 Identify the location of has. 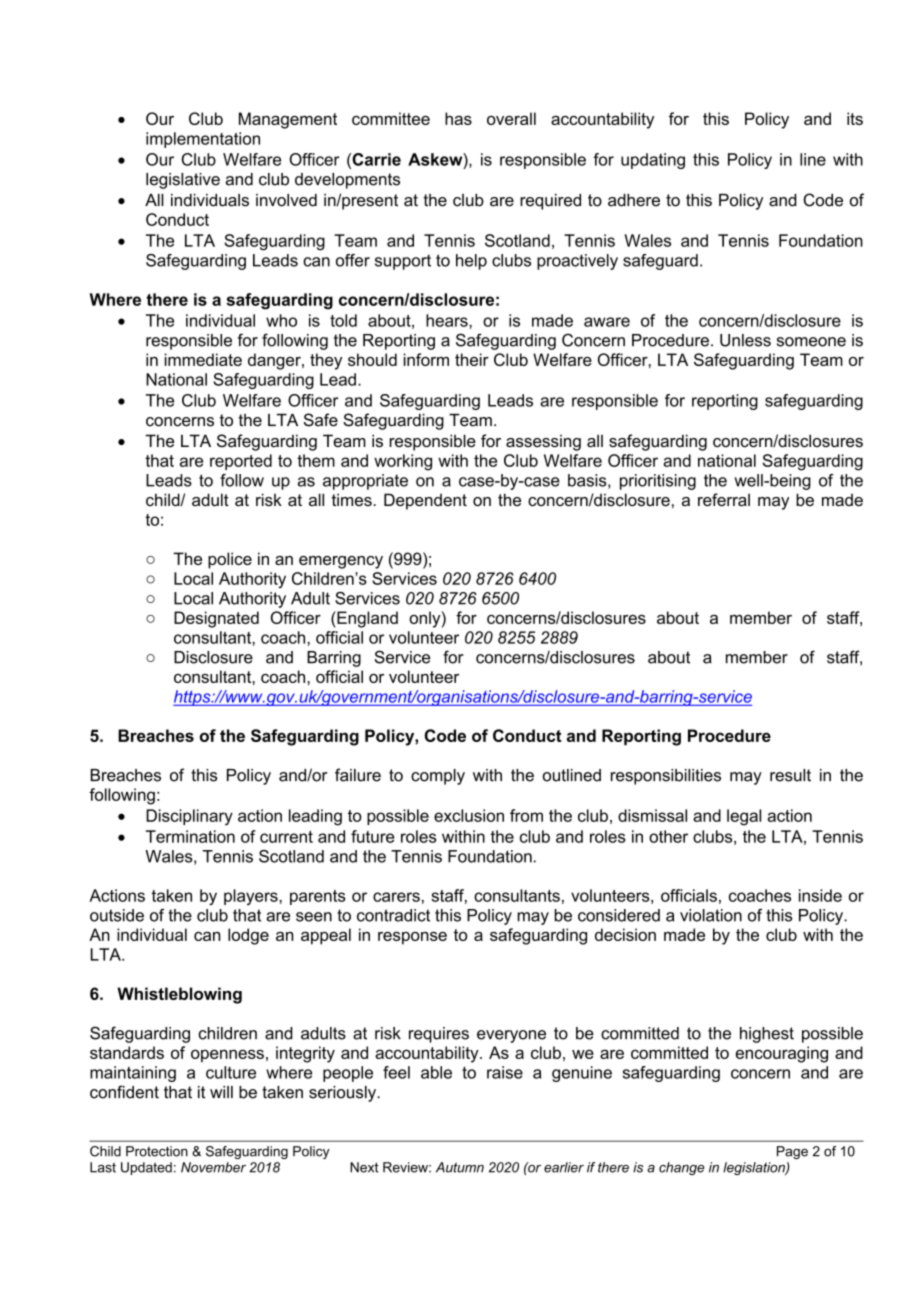
(458, 118).
